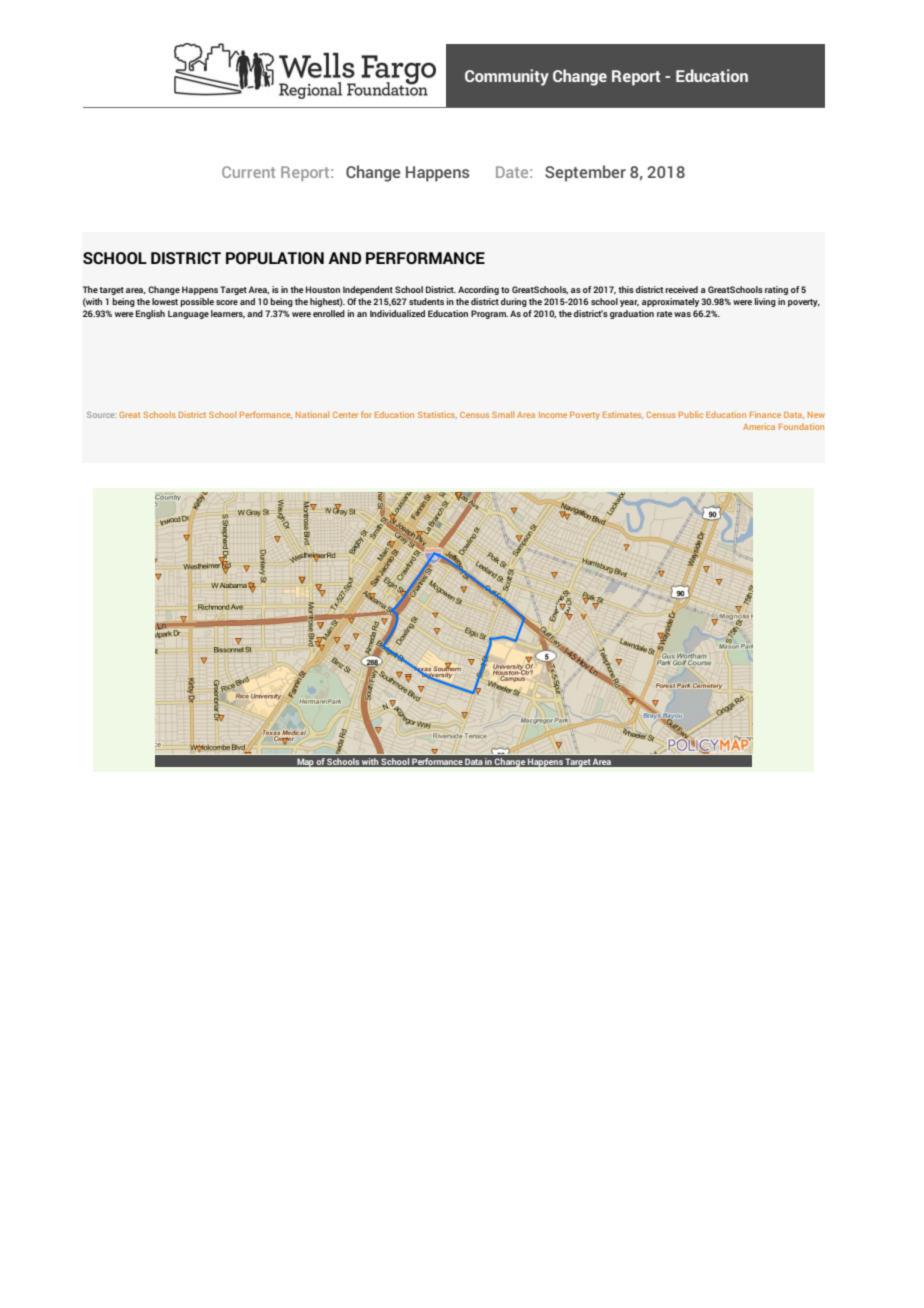  I want to click on received, so click(681, 289).
